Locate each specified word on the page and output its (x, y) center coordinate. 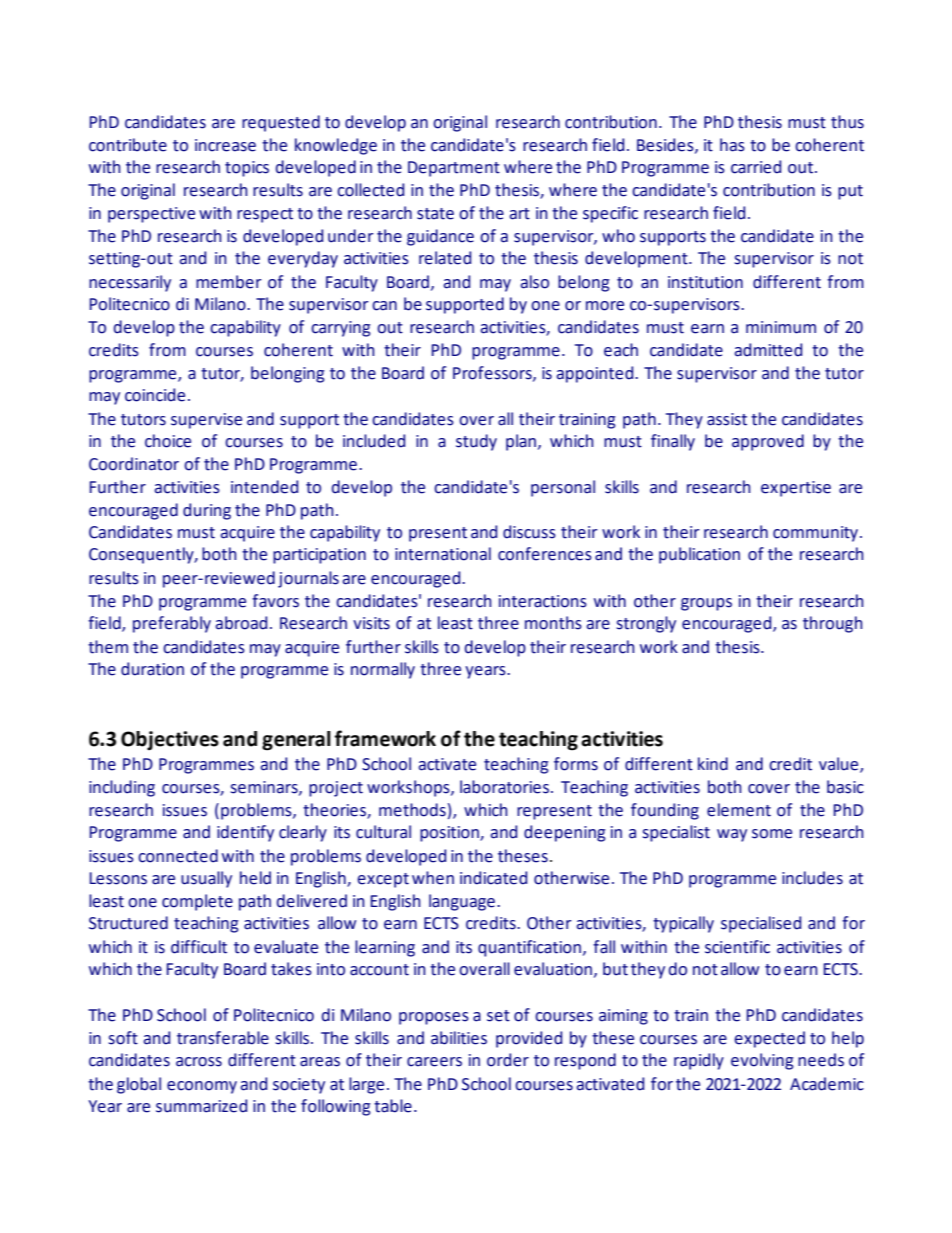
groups (706, 604)
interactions (543, 601)
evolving (762, 1061)
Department (454, 169)
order (508, 1060)
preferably (172, 624)
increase (225, 145)
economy (202, 1087)
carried (756, 167)
